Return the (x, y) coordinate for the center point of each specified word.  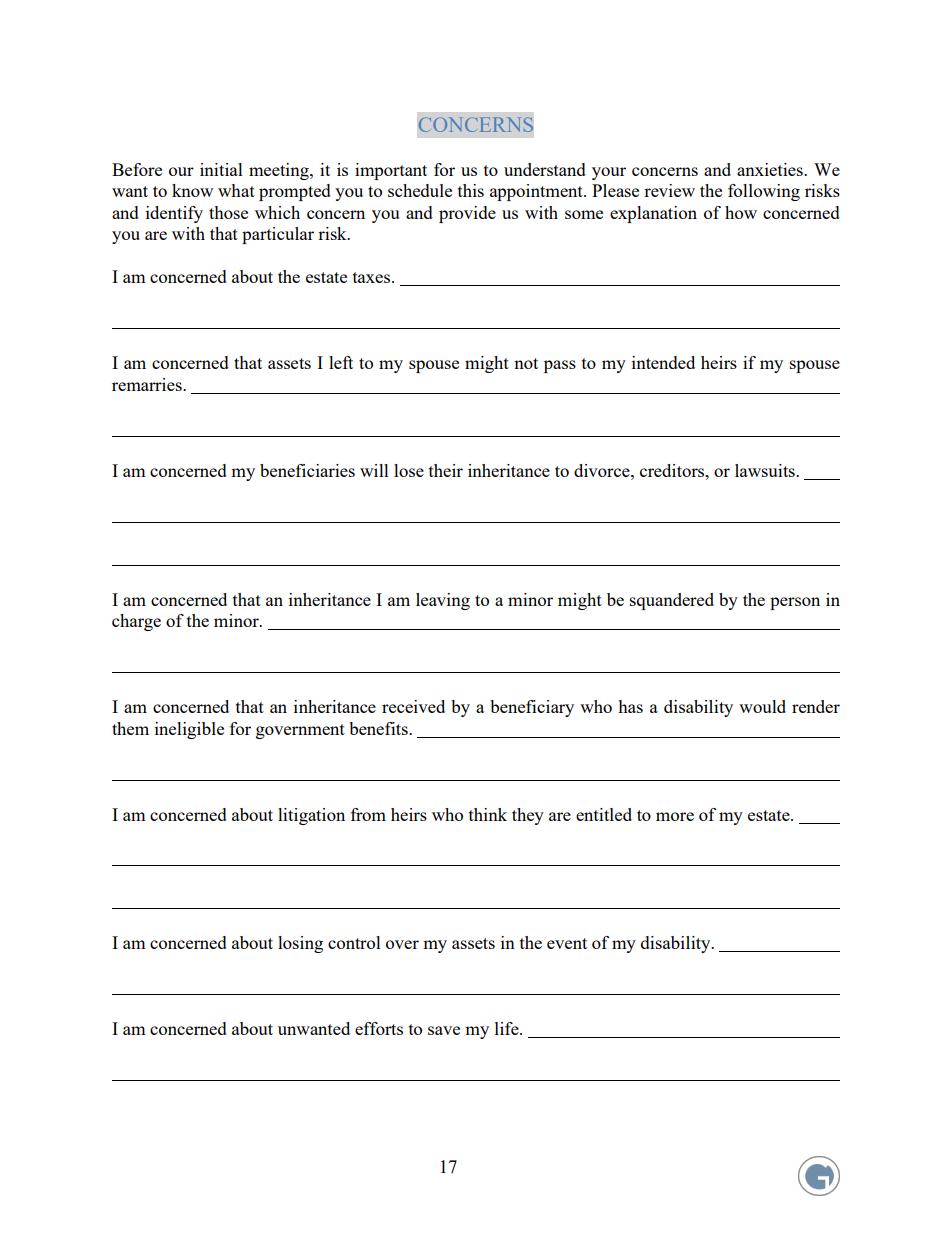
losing (300, 944)
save (444, 1030)
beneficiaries (307, 470)
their (446, 470)
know (192, 190)
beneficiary (532, 708)
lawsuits (766, 470)
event (567, 943)
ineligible (189, 730)
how (741, 212)
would (762, 706)
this (471, 190)
